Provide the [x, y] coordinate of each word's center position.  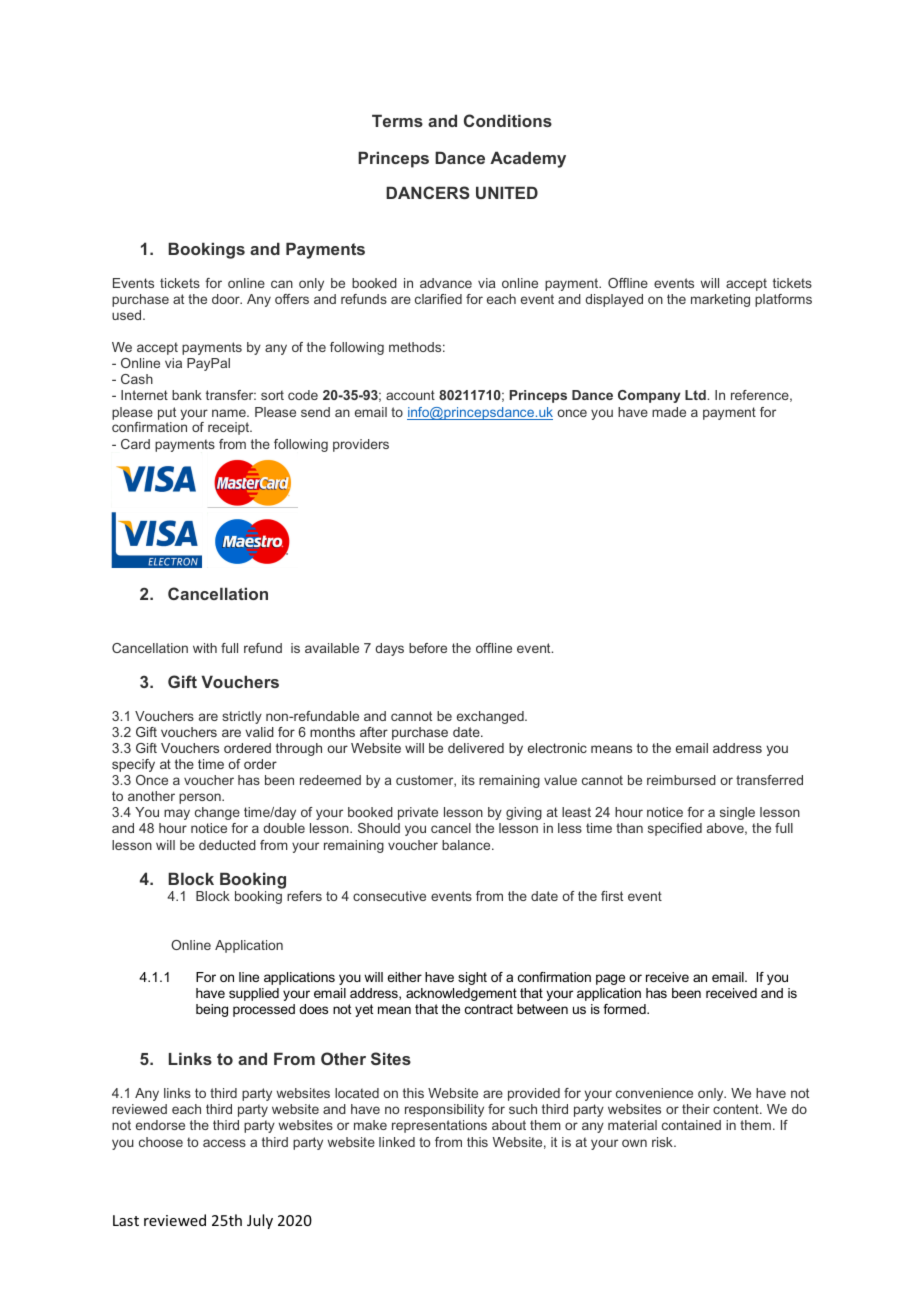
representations [439, 1126]
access [224, 1143]
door [227, 299]
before [428, 648]
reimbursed [681, 780]
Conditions [508, 120]
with [205, 648]
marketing [720, 300]
